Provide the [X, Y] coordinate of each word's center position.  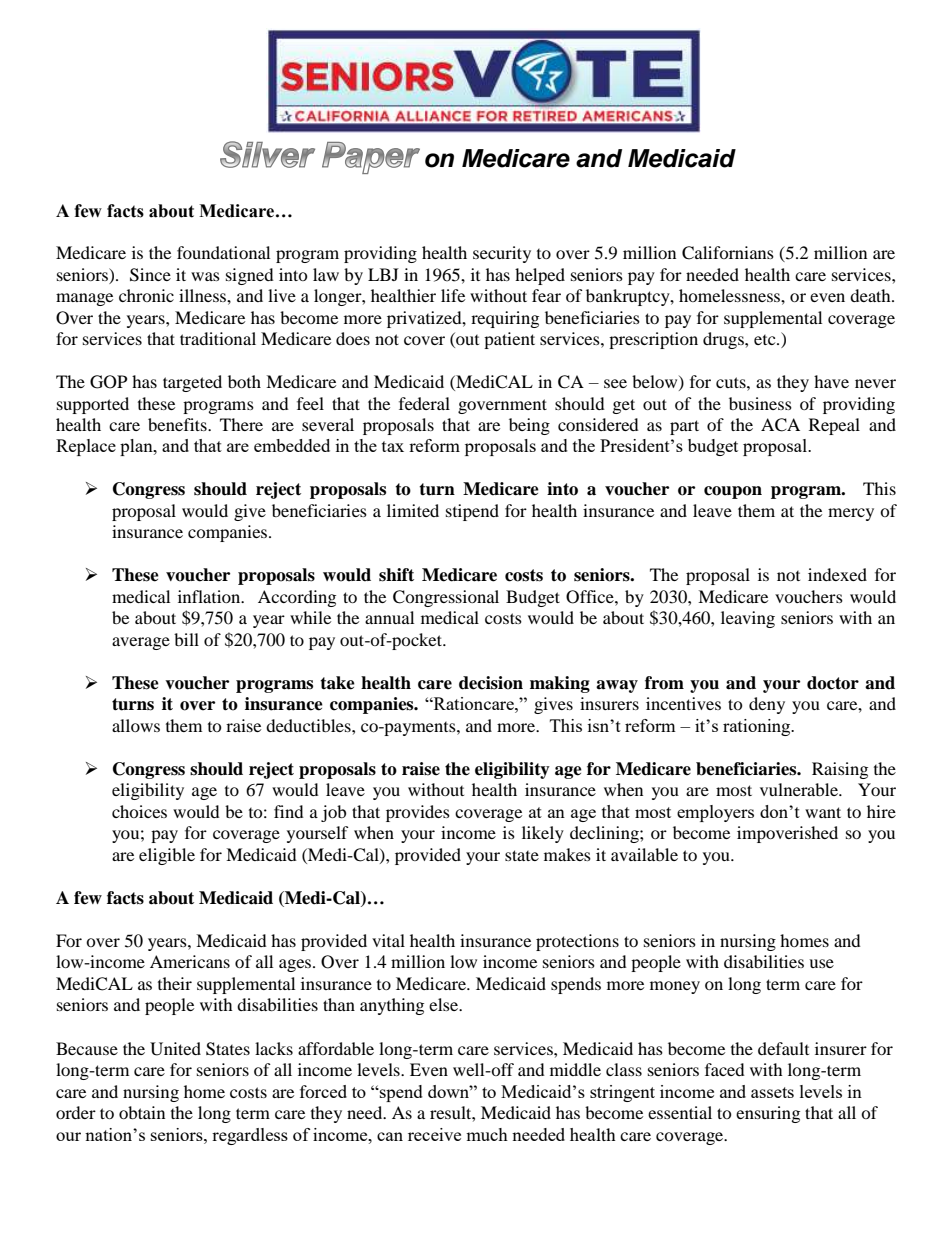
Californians [728, 253]
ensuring [768, 1114]
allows [136, 725]
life [453, 295]
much [487, 1134]
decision [491, 683]
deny [767, 705]
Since [150, 275]
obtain [142, 1112]
